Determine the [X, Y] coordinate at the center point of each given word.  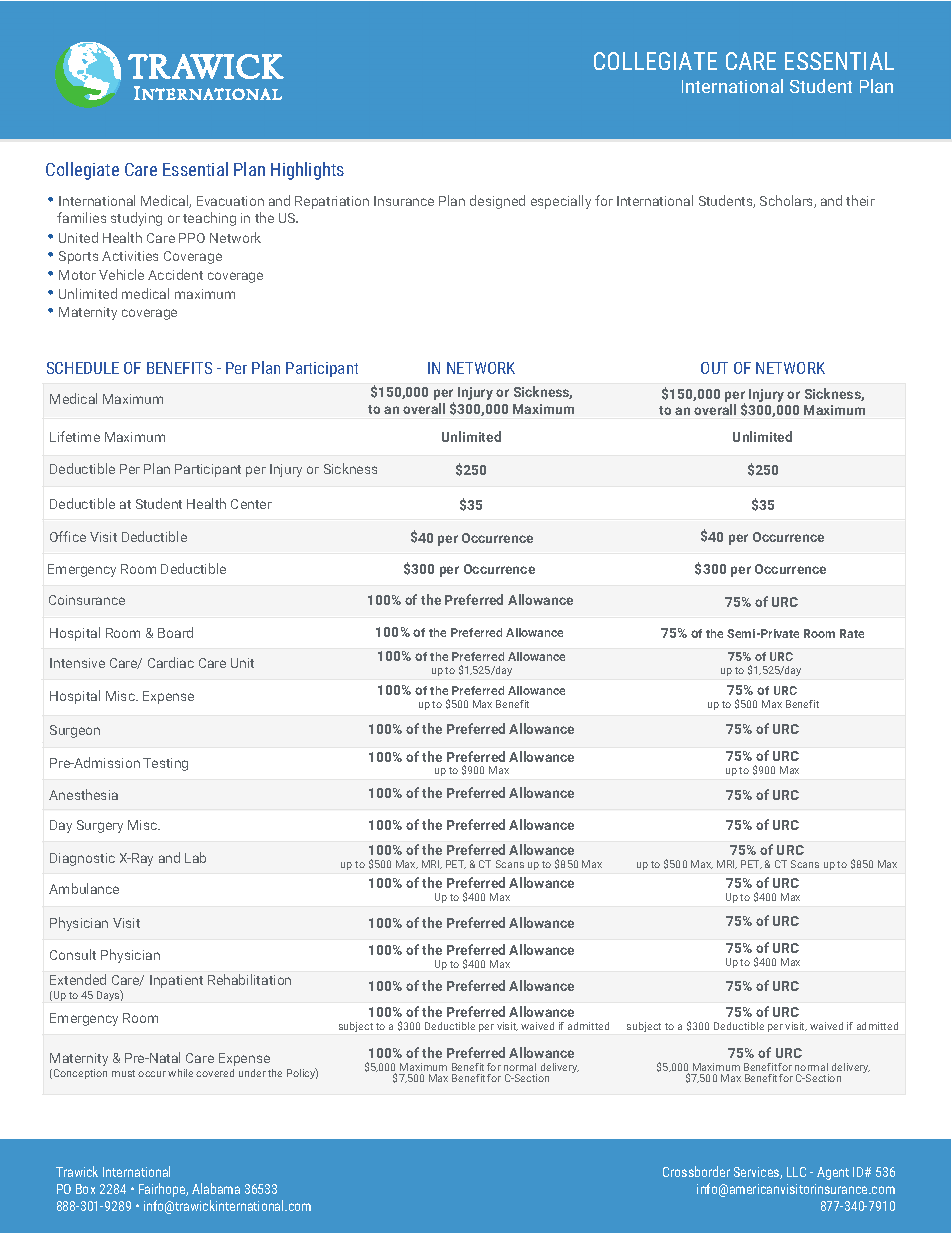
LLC [796, 1172]
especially [561, 202]
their [860, 200]
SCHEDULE [83, 368]
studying [136, 219]
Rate [852, 633]
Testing [165, 764]
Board [175, 632]
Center [251, 504]
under [252, 1073]
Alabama [216, 1188]
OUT [714, 368]
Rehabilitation [249, 979]
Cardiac [171, 662]
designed [497, 202]
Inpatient [176, 981]
